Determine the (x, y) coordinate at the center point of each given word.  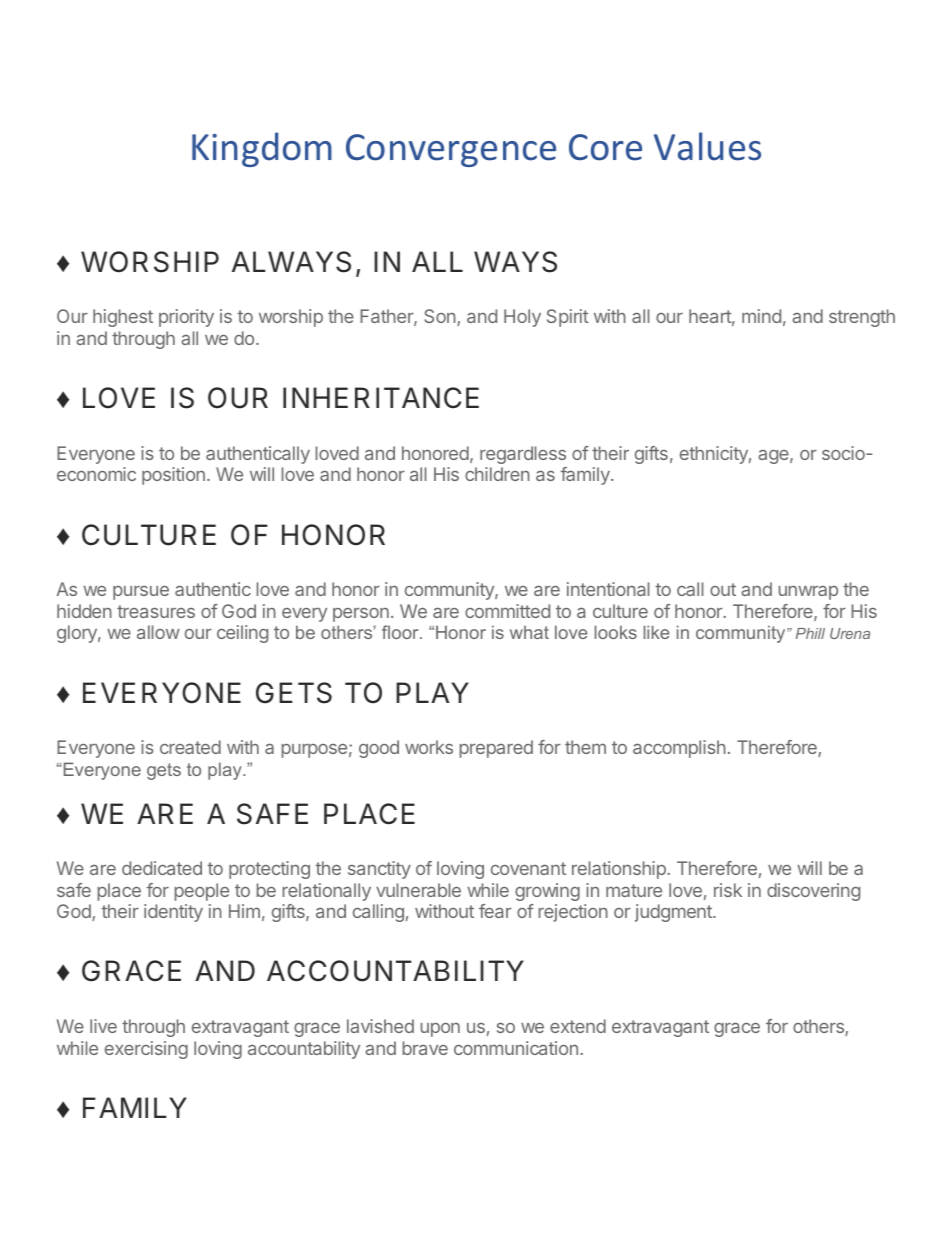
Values (707, 146)
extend (578, 1026)
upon (440, 1030)
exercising (146, 1050)
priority (186, 318)
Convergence (451, 150)
